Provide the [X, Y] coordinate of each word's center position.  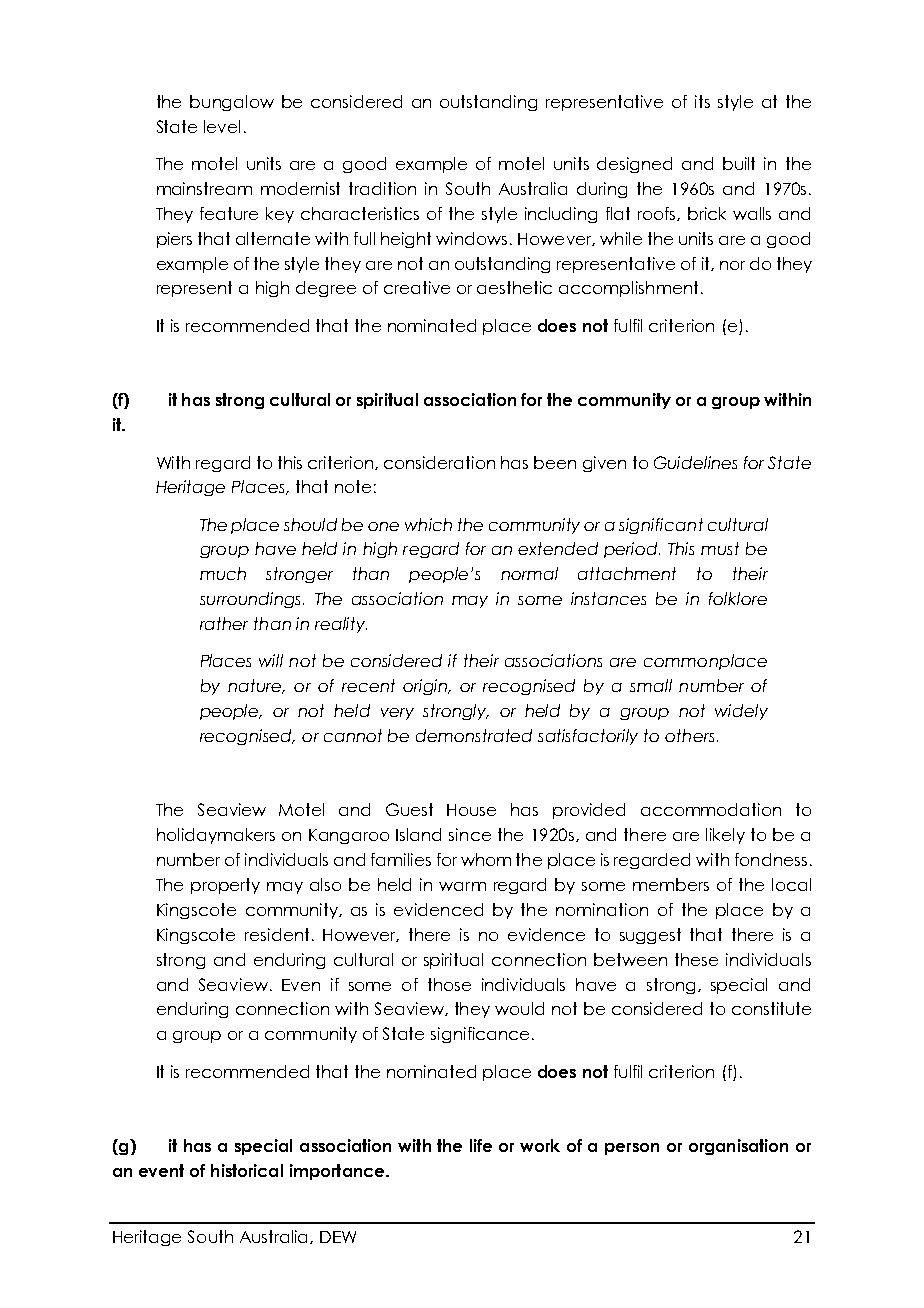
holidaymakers [216, 836]
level [222, 126]
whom [486, 859]
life [481, 1145]
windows [471, 238]
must [720, 548]
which [428, 524]
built [739, 163]
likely [725, 836]
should [310, 524]
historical [247, 1170]
